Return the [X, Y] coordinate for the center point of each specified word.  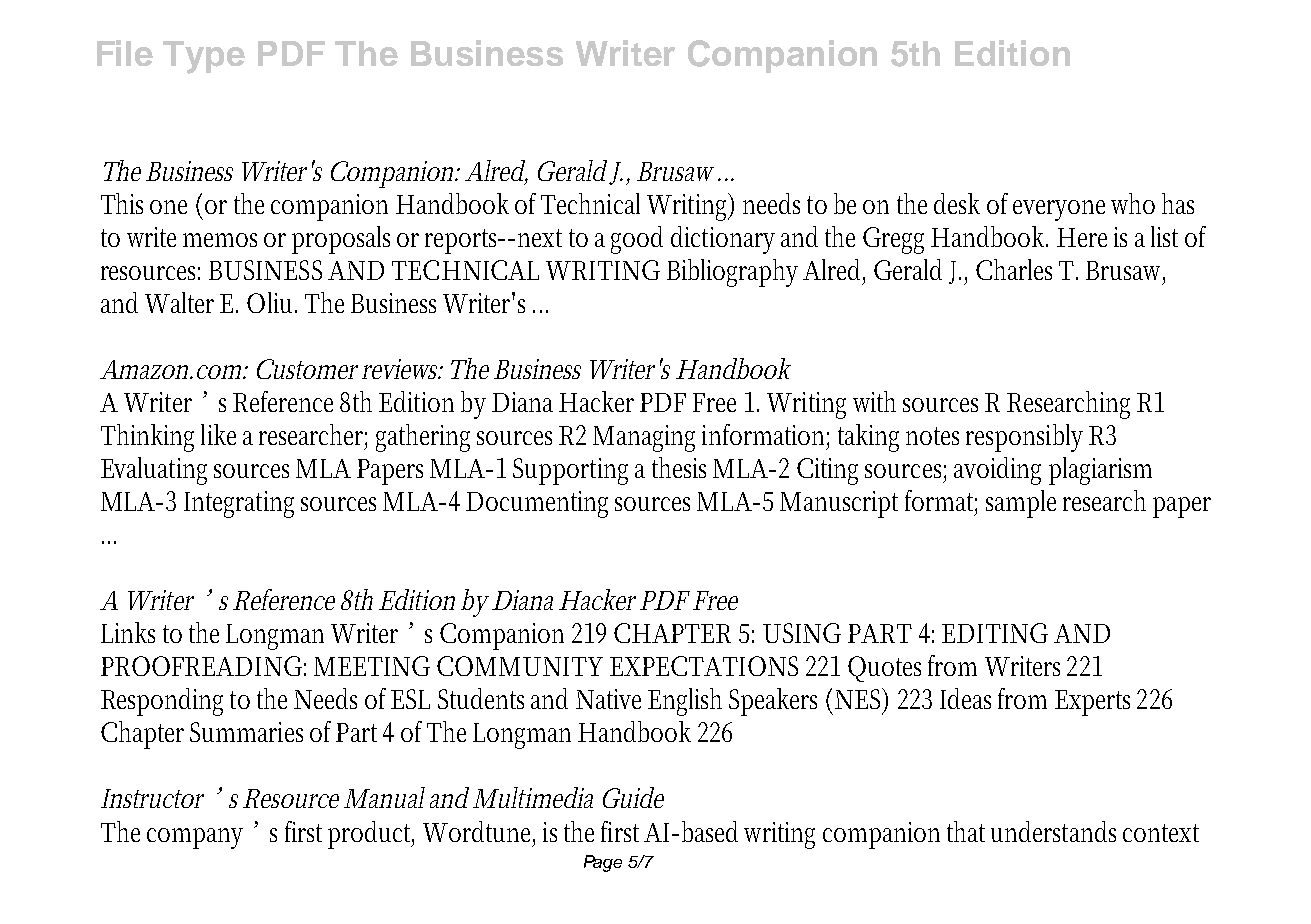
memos [220, 240]
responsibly [1024, 438]
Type [204, 57]
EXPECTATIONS [704, 666]
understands [1053, 831]
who [1133, 203]
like [218, 434]
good [637, 240]
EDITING [995, 633]
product [371, 835]
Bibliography [732, 273]
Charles [1014, 269]
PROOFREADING [201, 666]
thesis [679, 467]
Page [603, 863]
